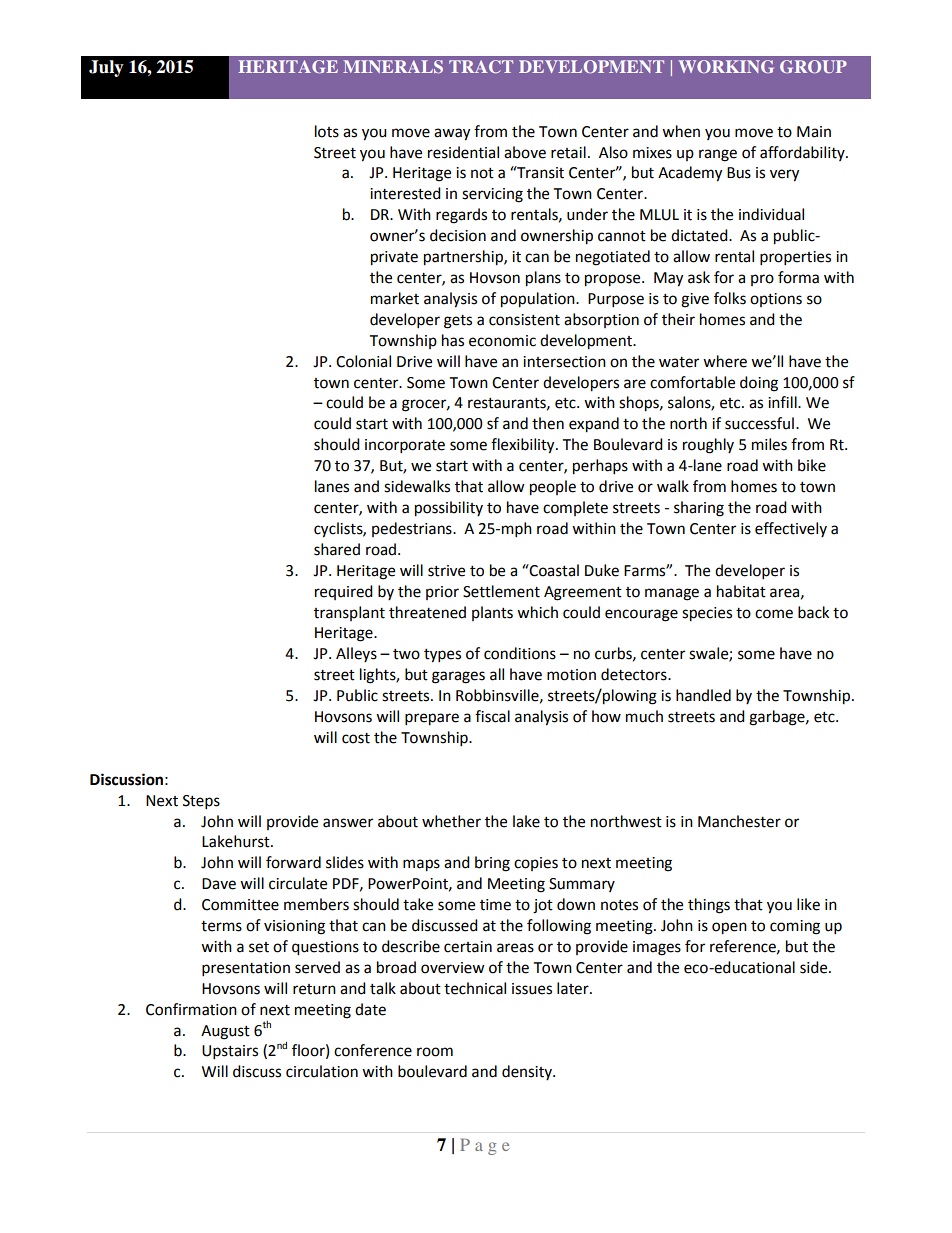  Describe the element at coordinates (225, 1032) in the screenshot. I see `August` at that location.
